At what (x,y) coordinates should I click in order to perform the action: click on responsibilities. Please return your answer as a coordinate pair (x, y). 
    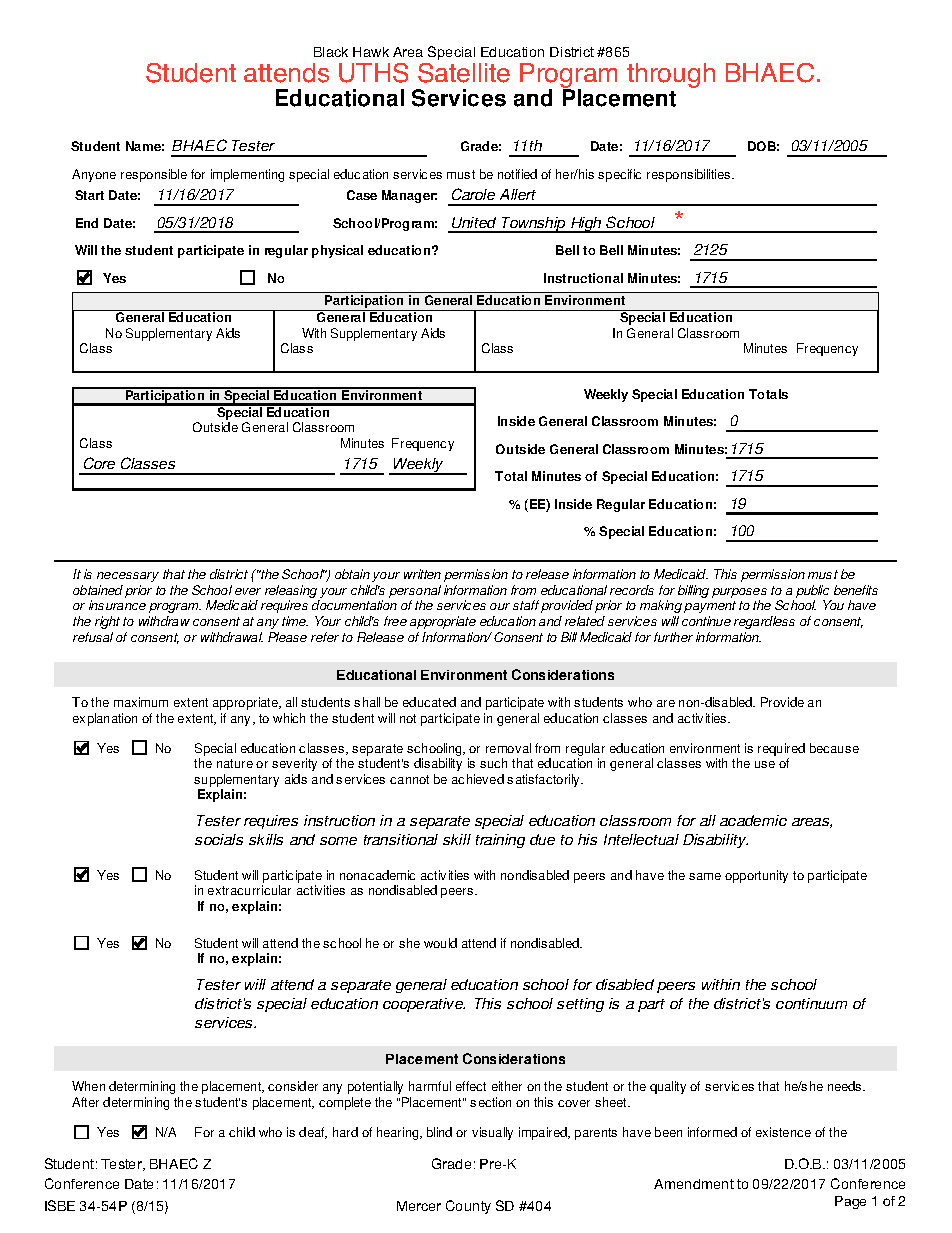
    Looking at the image, I should click on (690, 175).
